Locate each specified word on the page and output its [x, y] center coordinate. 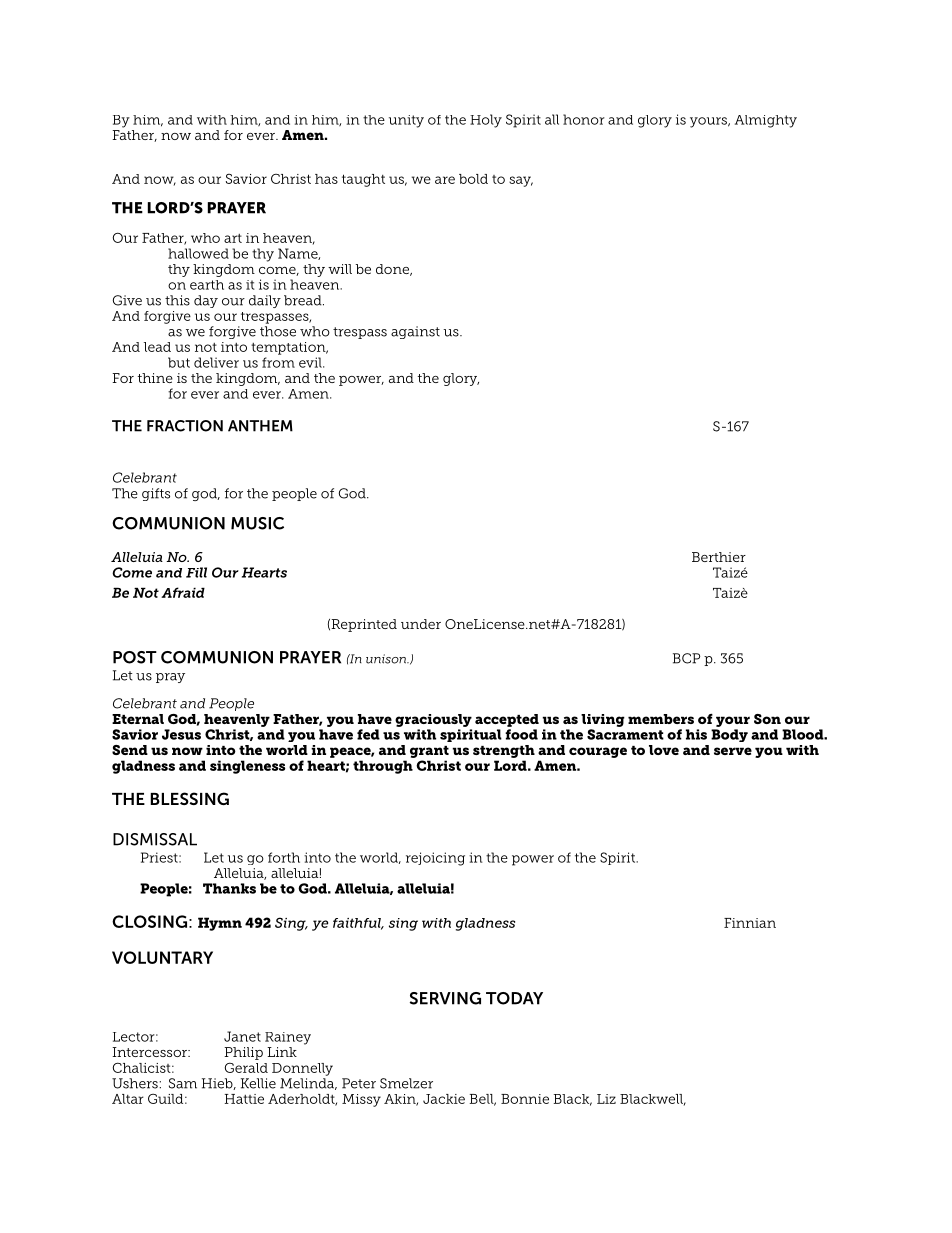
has [326, 179]
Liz [606, 1099]
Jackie [444, 1099]
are [445, 180]
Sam [183, 1083]
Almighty [766, 121]
